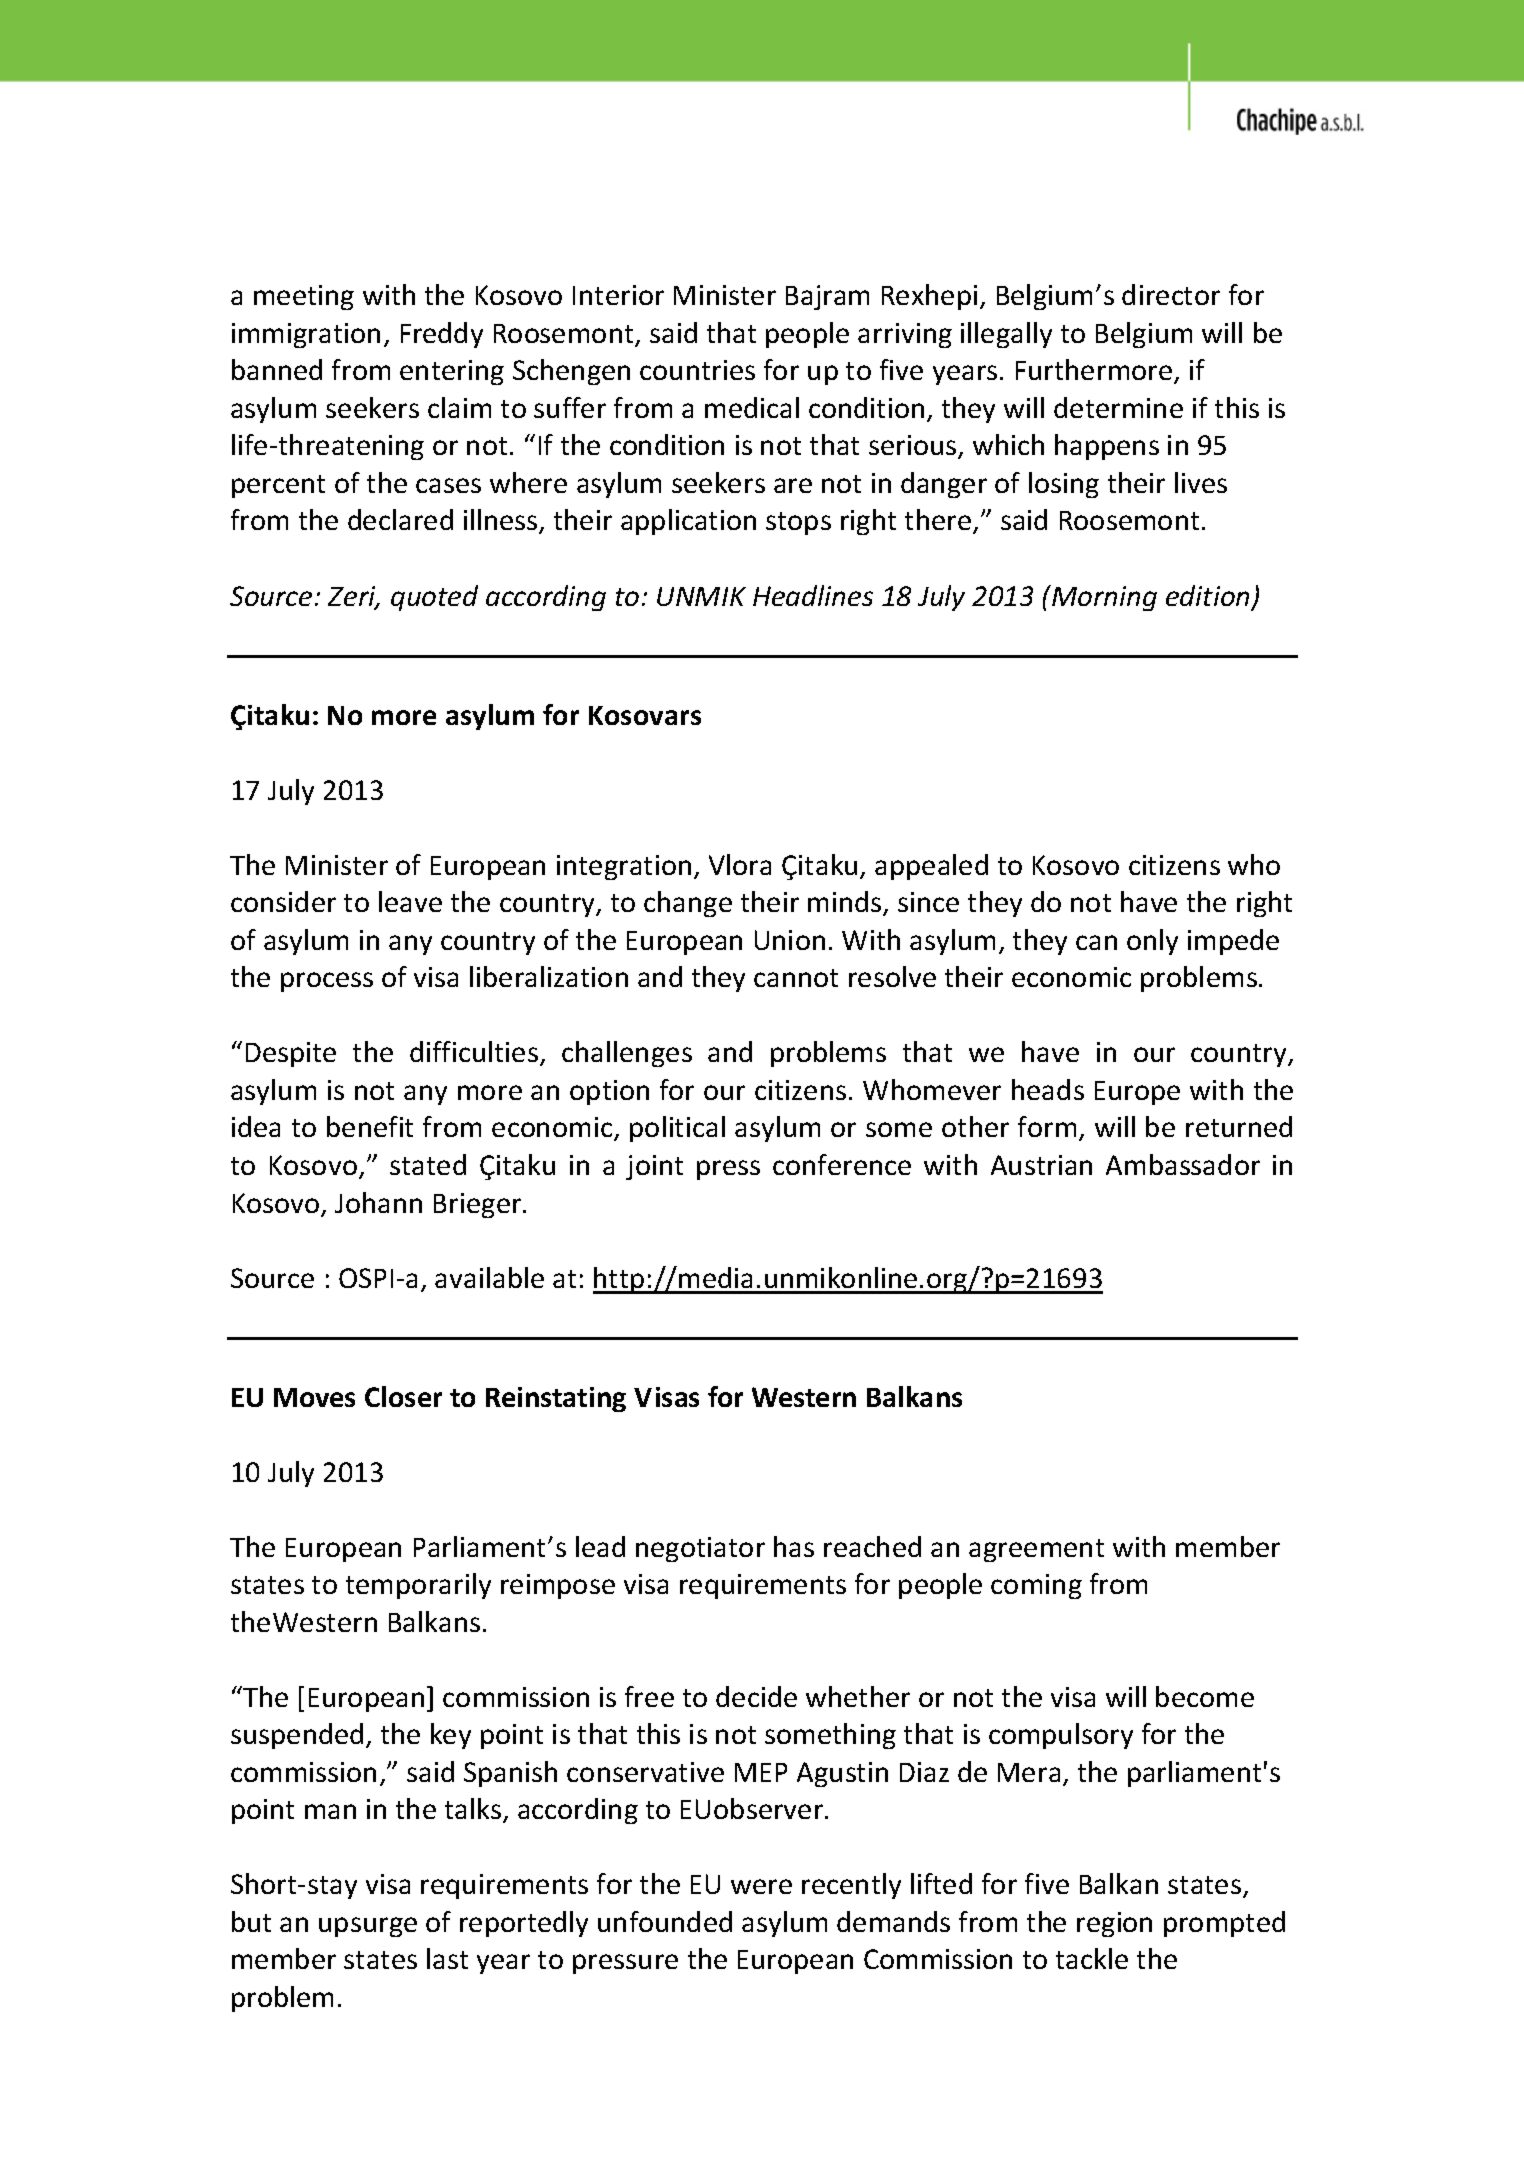  I want to click on upsurge, so click(368, 1927).
